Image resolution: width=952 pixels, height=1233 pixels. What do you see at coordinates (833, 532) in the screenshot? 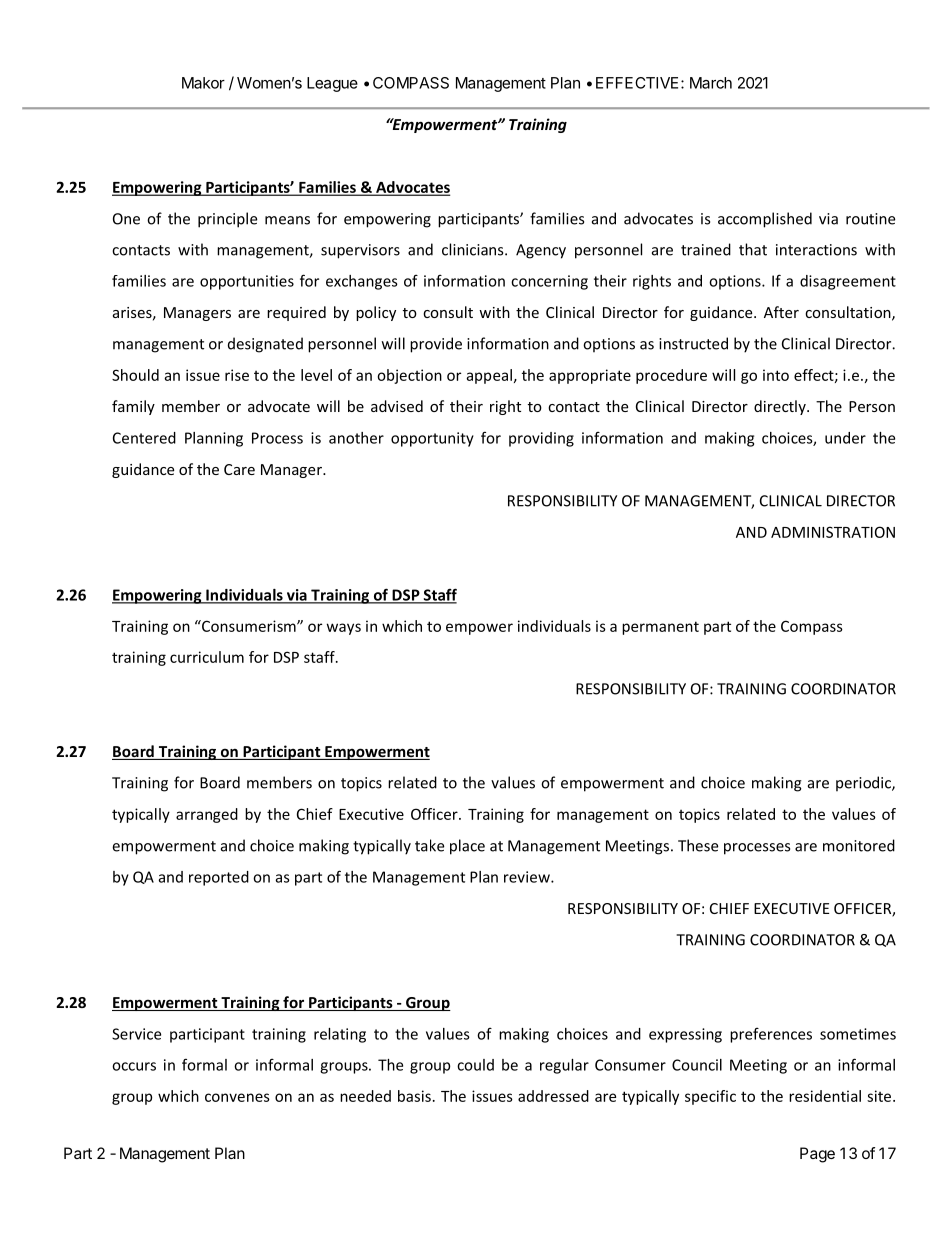
I see `ADMINISTRATION` at bounding box center [833, 532].
